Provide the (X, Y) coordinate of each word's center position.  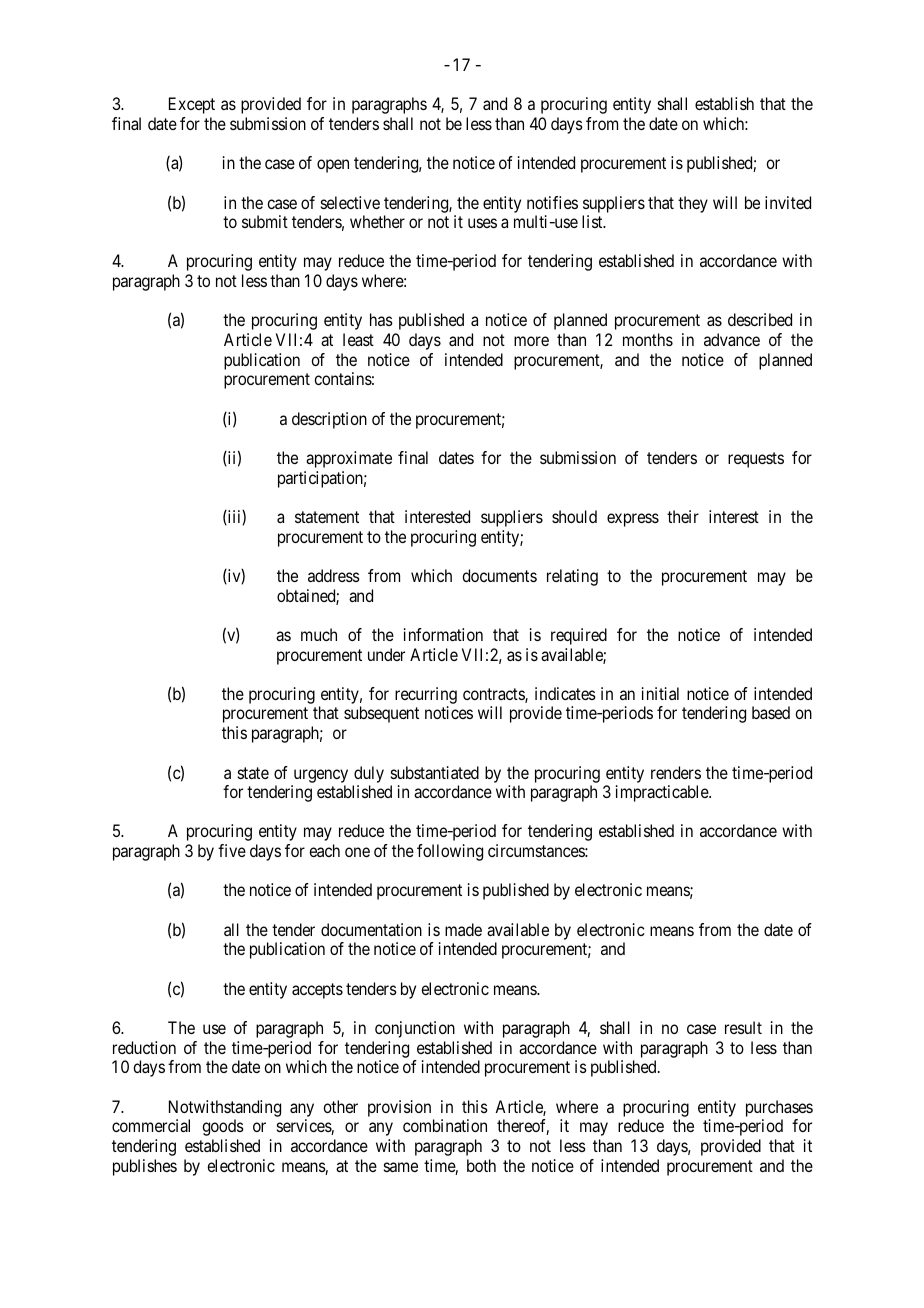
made (463, 929)
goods (223, 1127)
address (334, 575)
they (693, 204)
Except (192, 105)
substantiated (435, 772)
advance (732, 339)
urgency (321, 776)
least (358, 339)
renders (676, 772)
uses (482, 223)
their (683, 516)
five (232, 850)
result (743, 1027)
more (531, 341)
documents (499, 575)
